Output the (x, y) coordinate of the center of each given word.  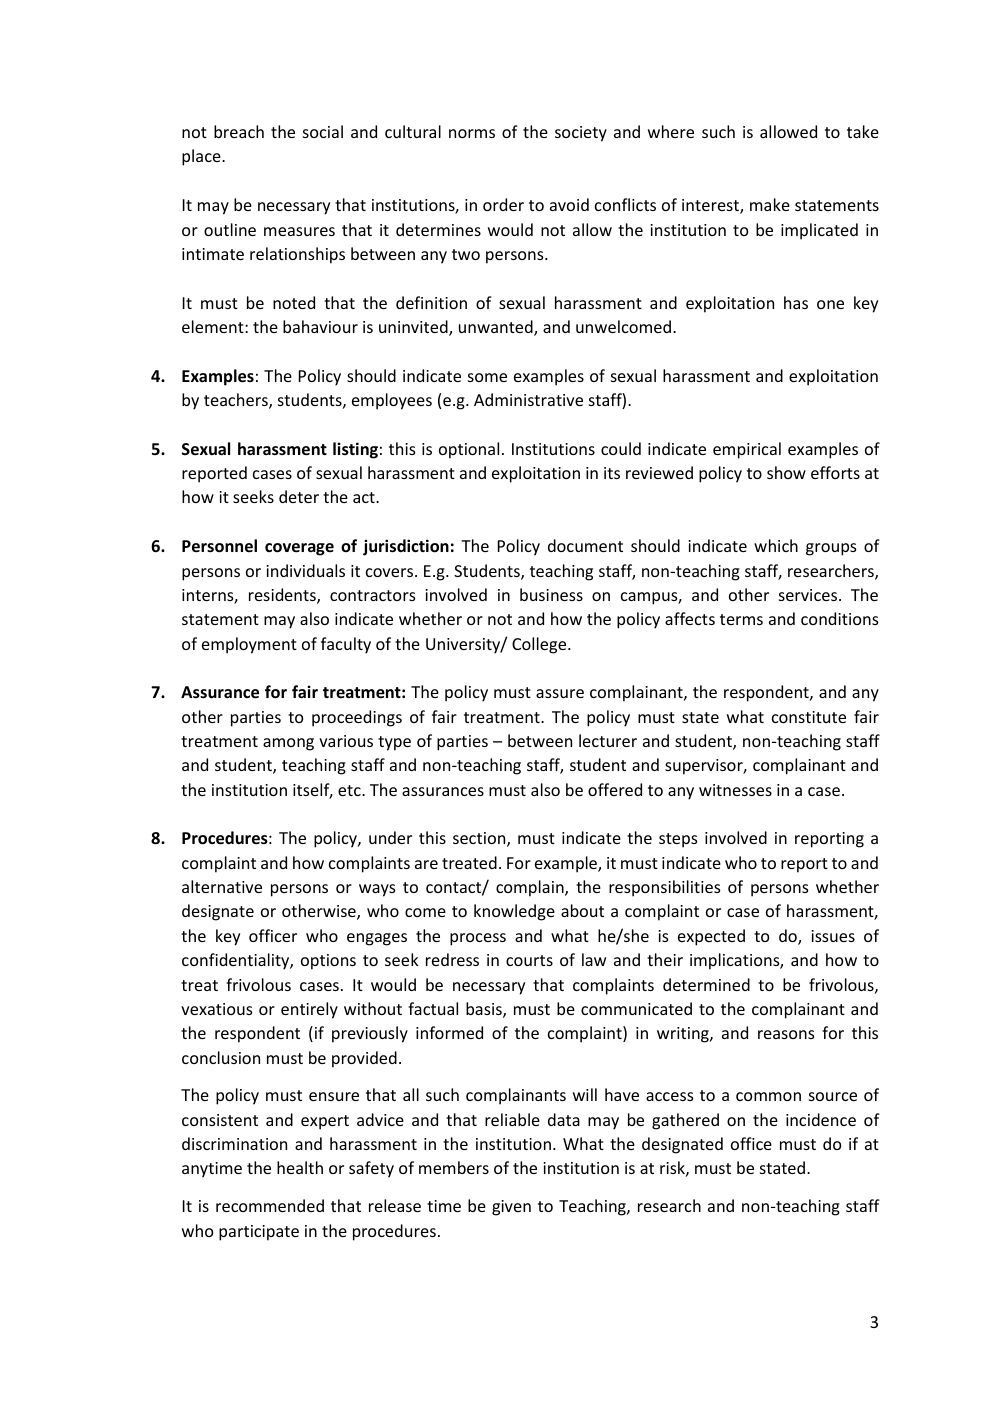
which (776, 545)
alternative (222, 886)
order (503, 204)
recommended (270, 1205)
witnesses (735, 790)
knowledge (514, 912)
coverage (299, 549)
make (770, 204)
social (323, 131)
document (585, 545)
